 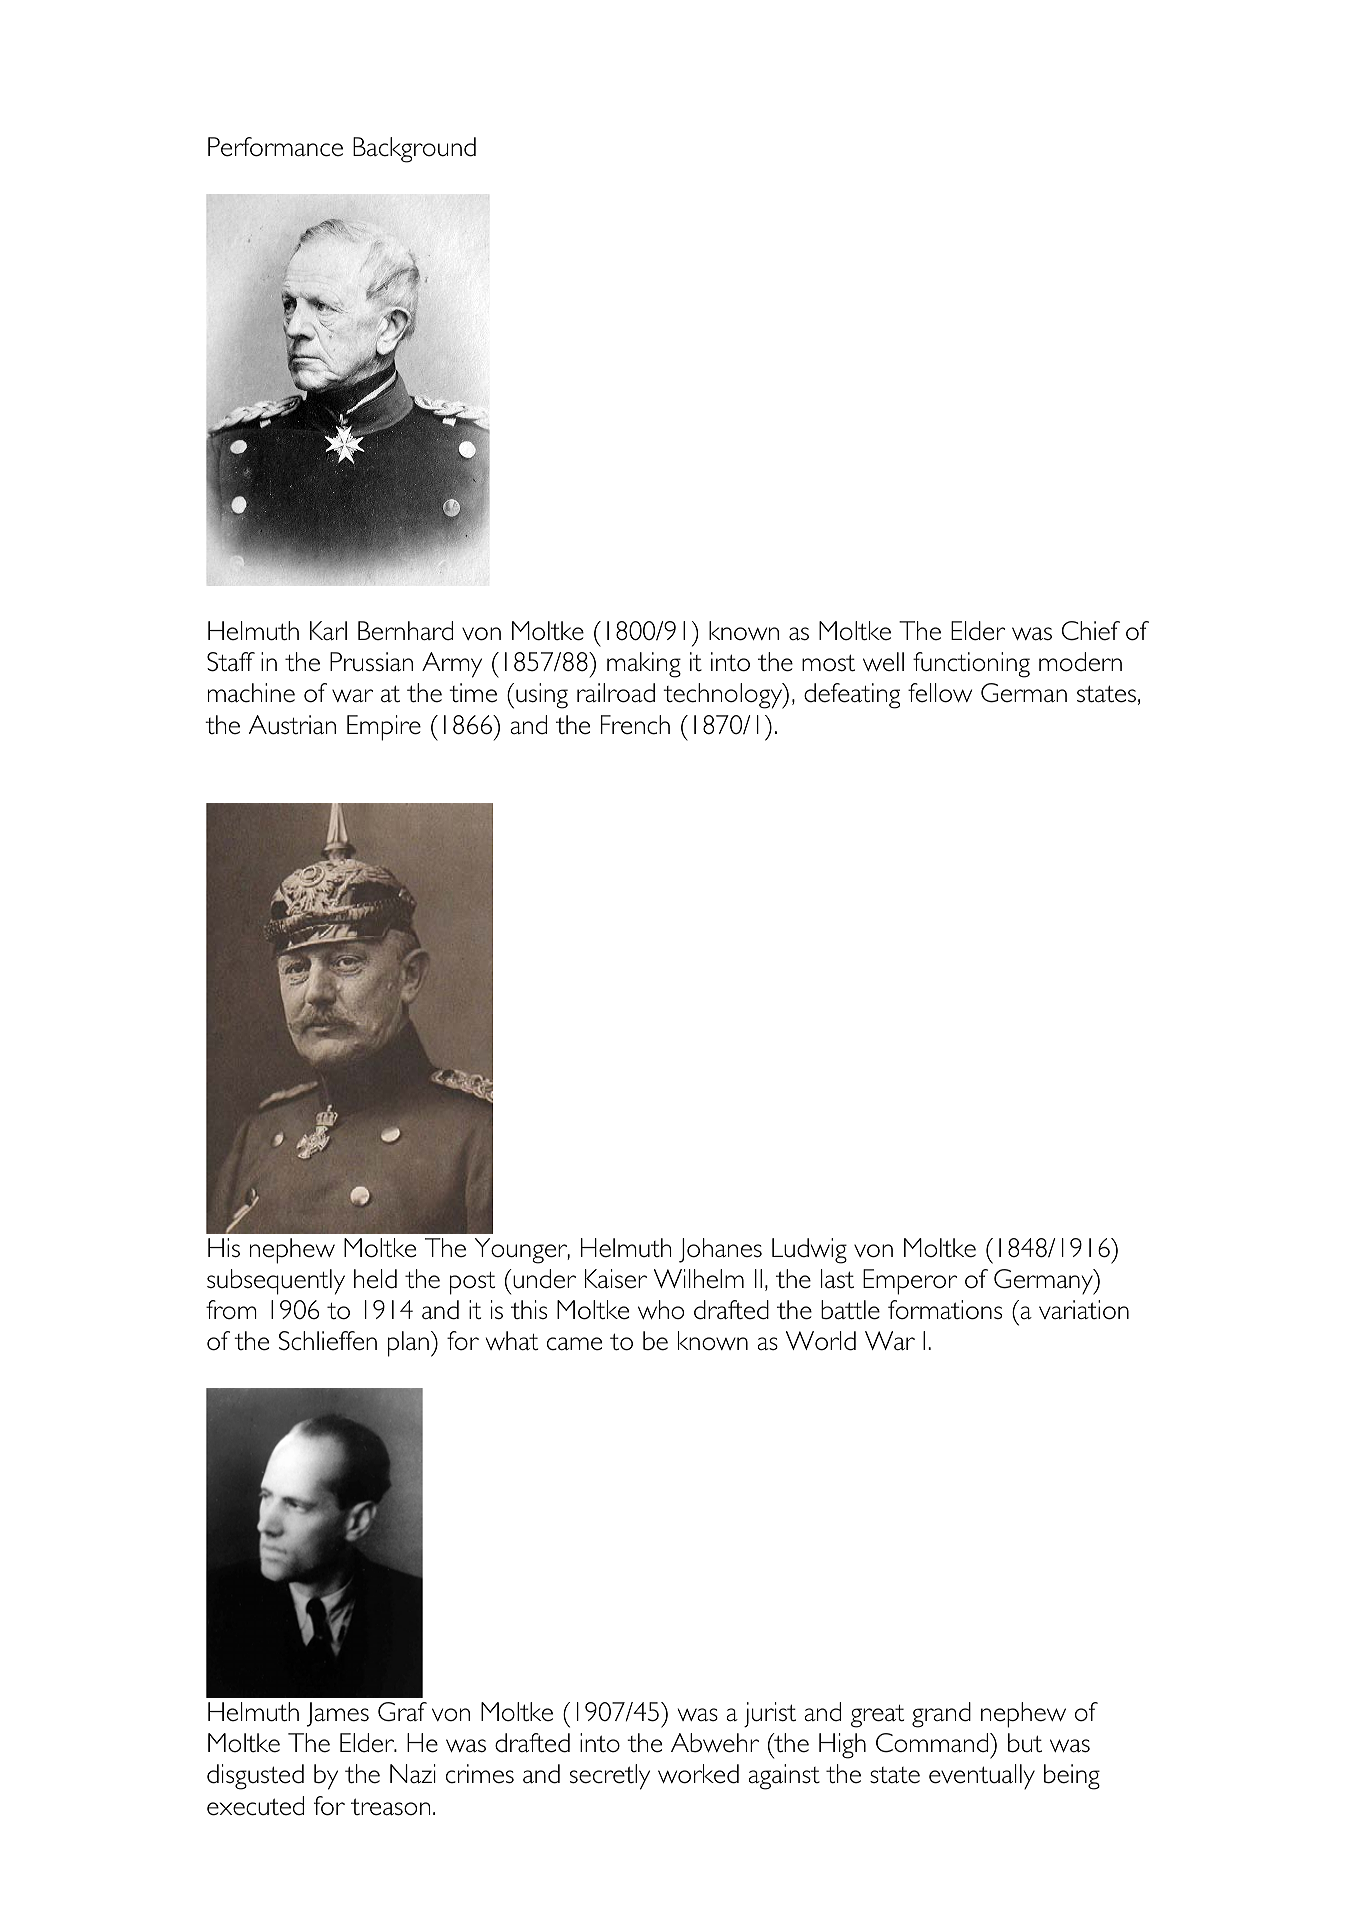 I want to click on Chief, so click(x=1091, y=631).
